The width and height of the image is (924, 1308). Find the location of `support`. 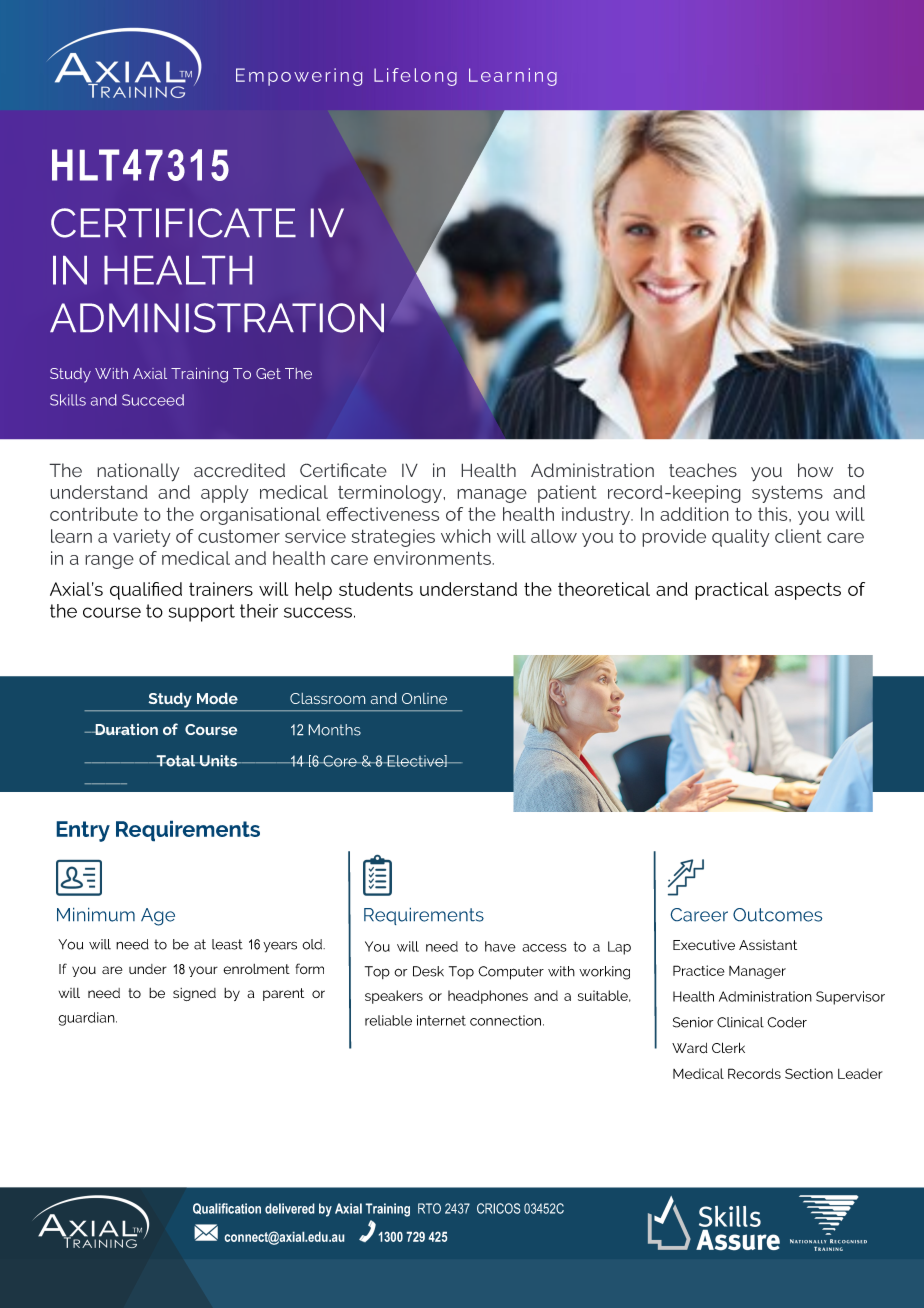

support is located at coordinates (202, 613).
